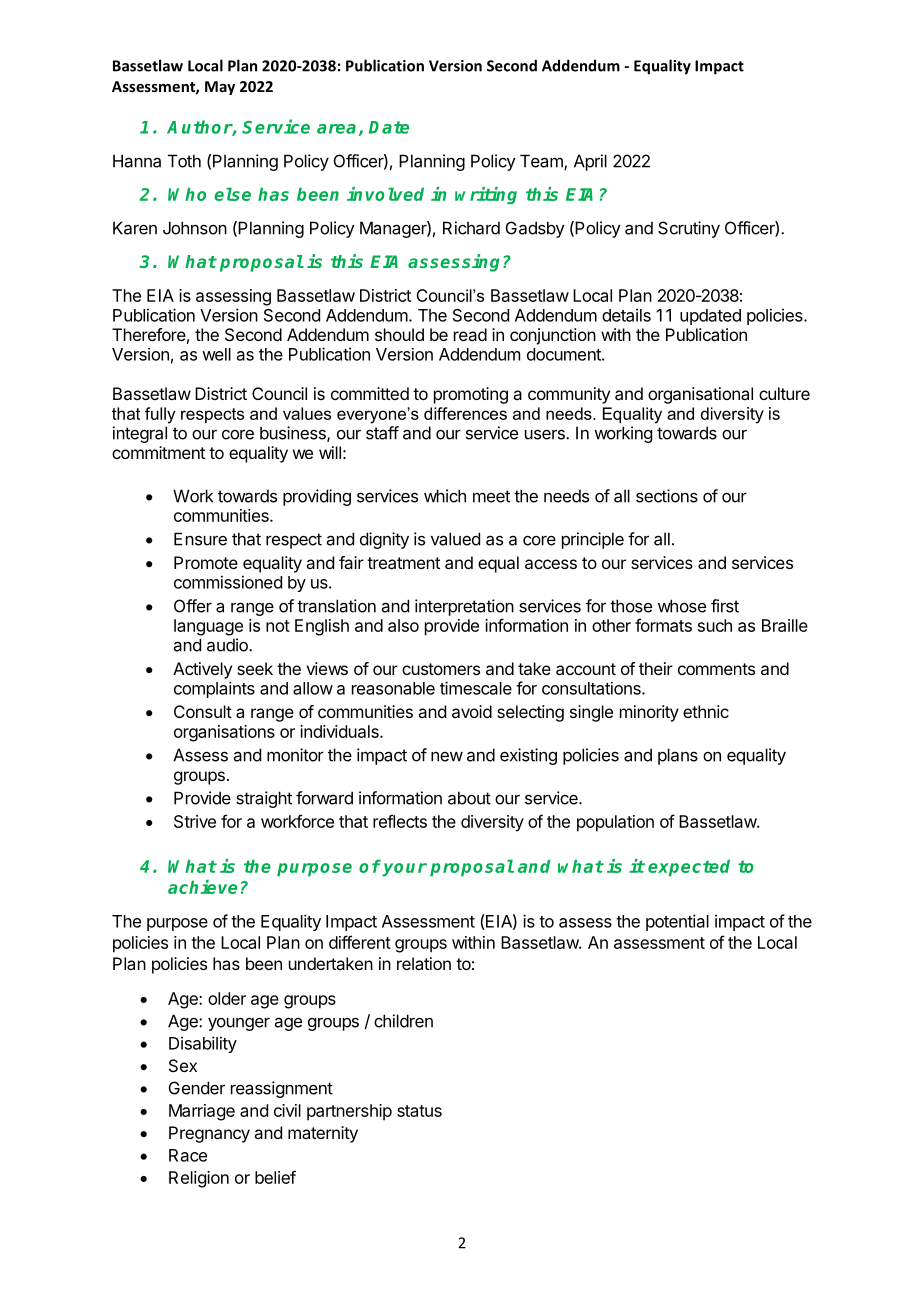 This document has width=924, height=1308. Describe the element at coordinates (209, 1134) in the document. I see `Pregnancy` at that location.
